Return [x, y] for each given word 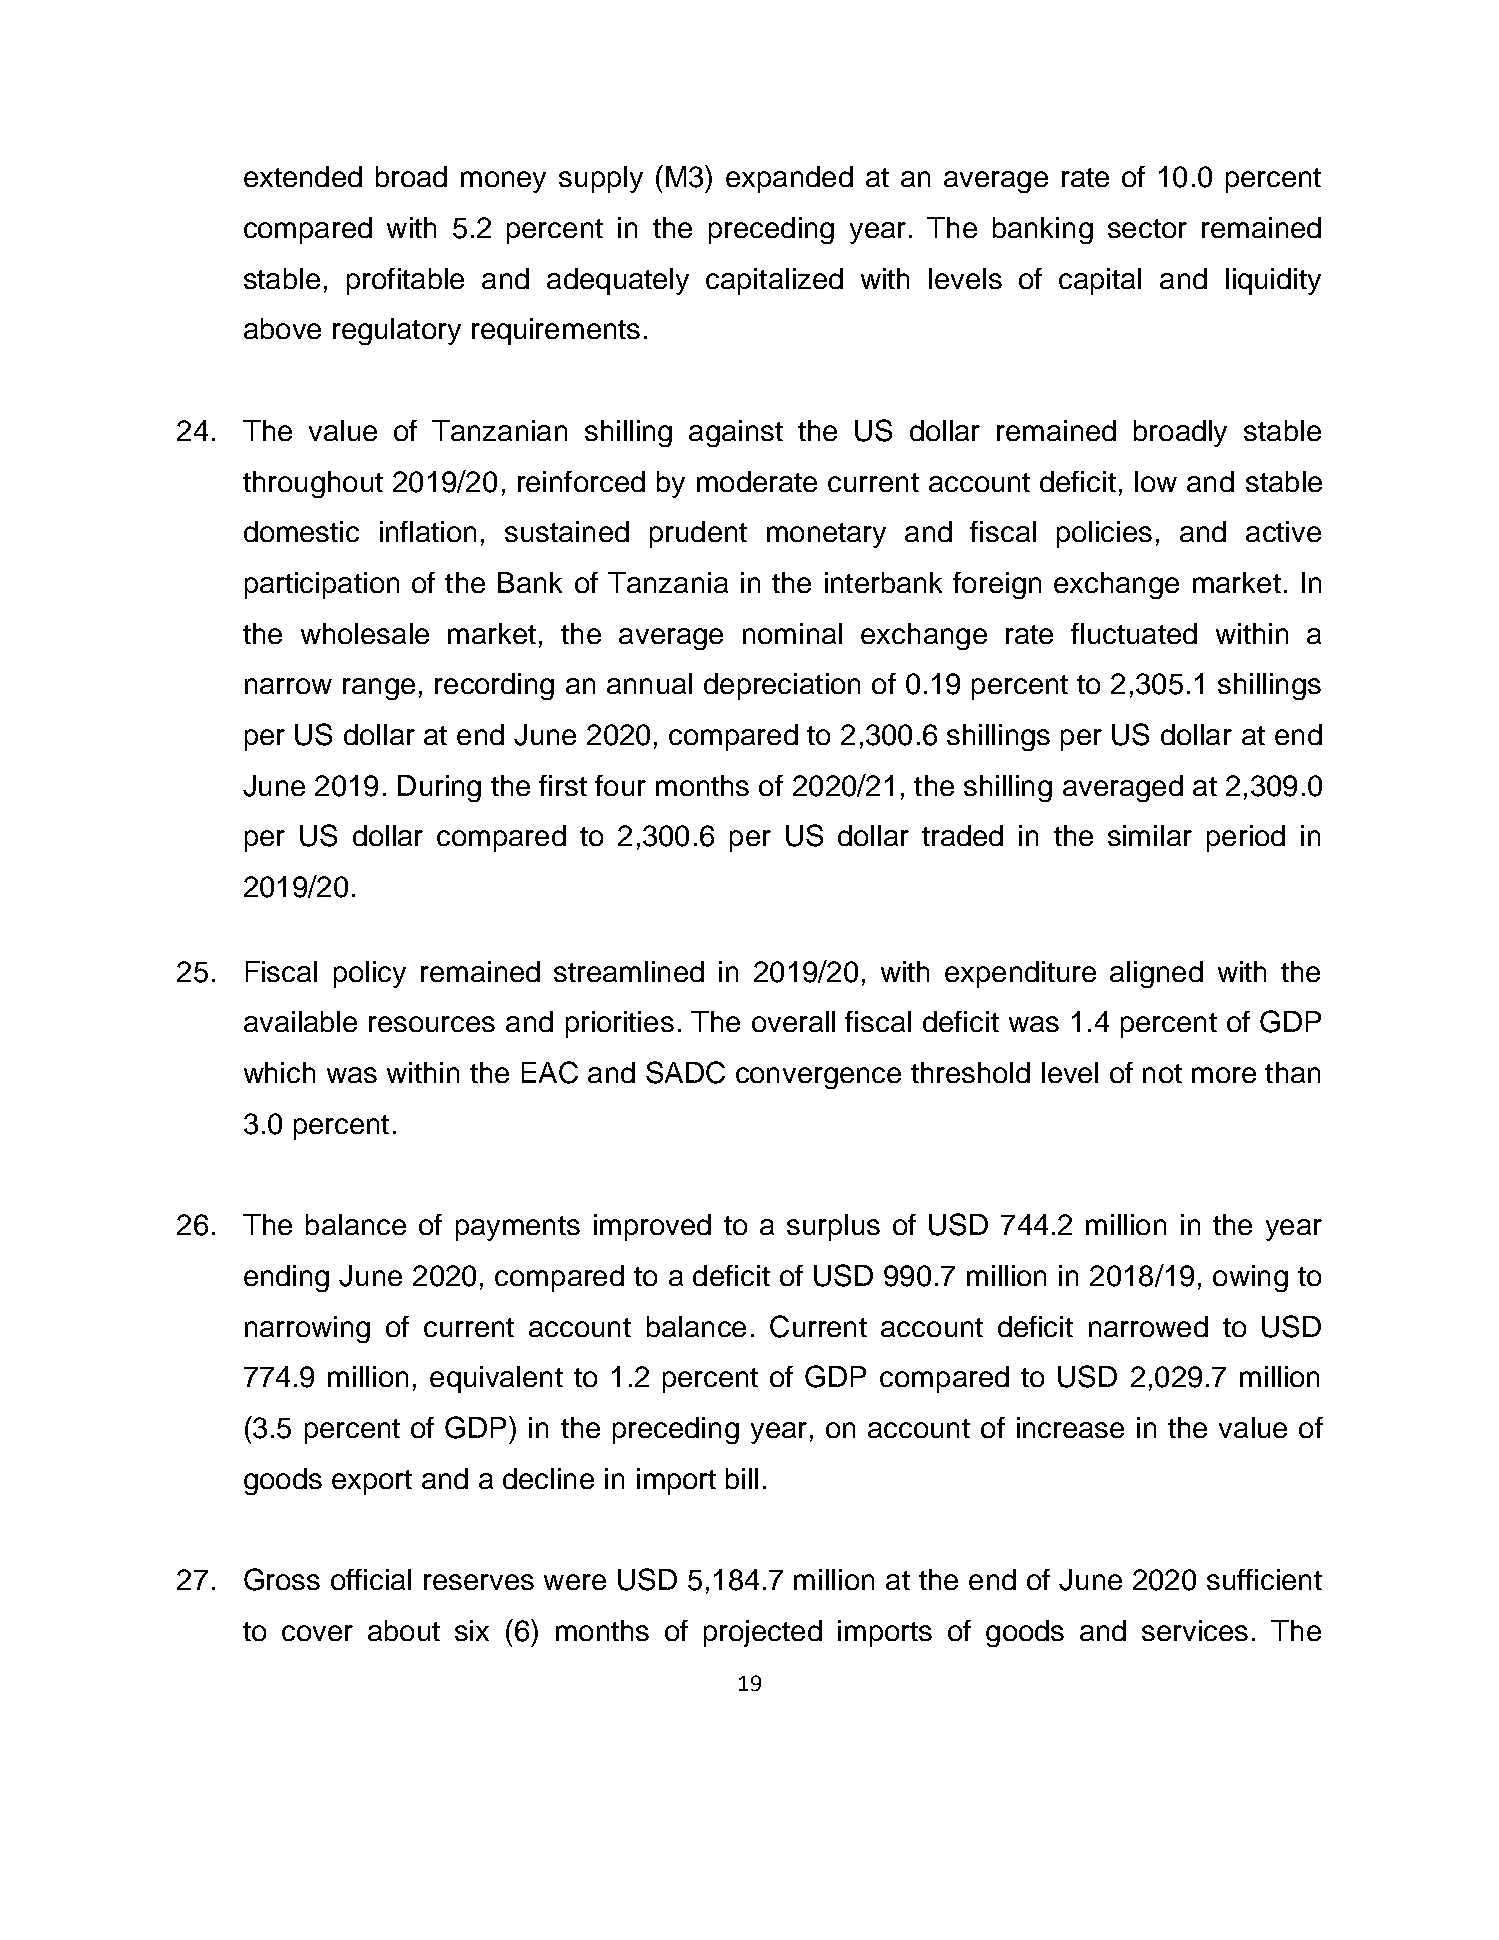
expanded [789, 179]
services [1195, 1630]
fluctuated [1134, 633]
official [371, 1579]
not [1162, 1073]
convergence [818, 1078]
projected [763, 1633]
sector [1147, 228]
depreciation [782, 686]
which [279, 1072]
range [379, 689]
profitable [405, 281]
